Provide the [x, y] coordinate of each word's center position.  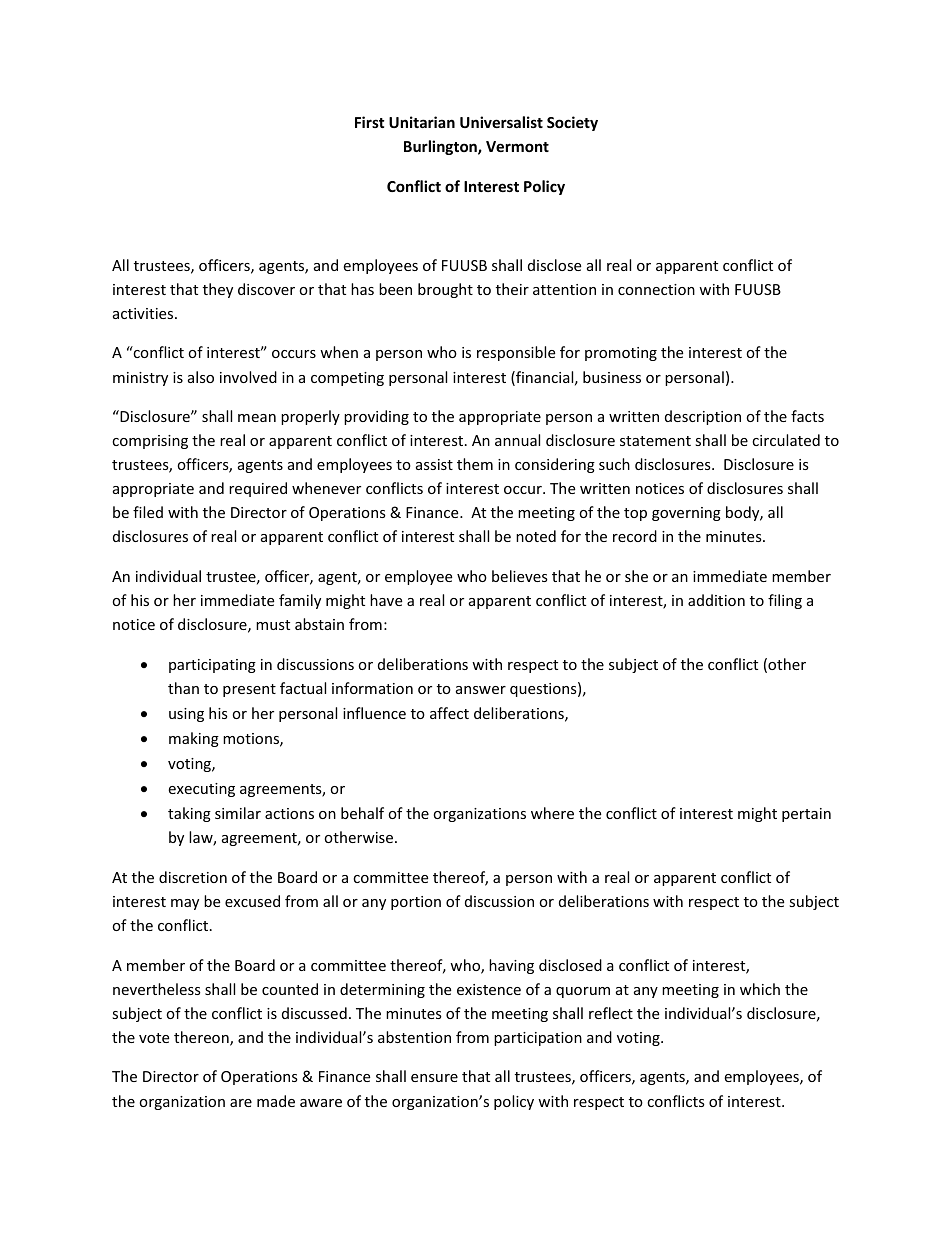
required [258, 489]
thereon [202, 1038]
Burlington [441, 147]
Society [572, 123]
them [475, 464]
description [703, 417]
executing [201, 790]
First [370, 122]
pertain [806, 815]
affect [449, 713]
